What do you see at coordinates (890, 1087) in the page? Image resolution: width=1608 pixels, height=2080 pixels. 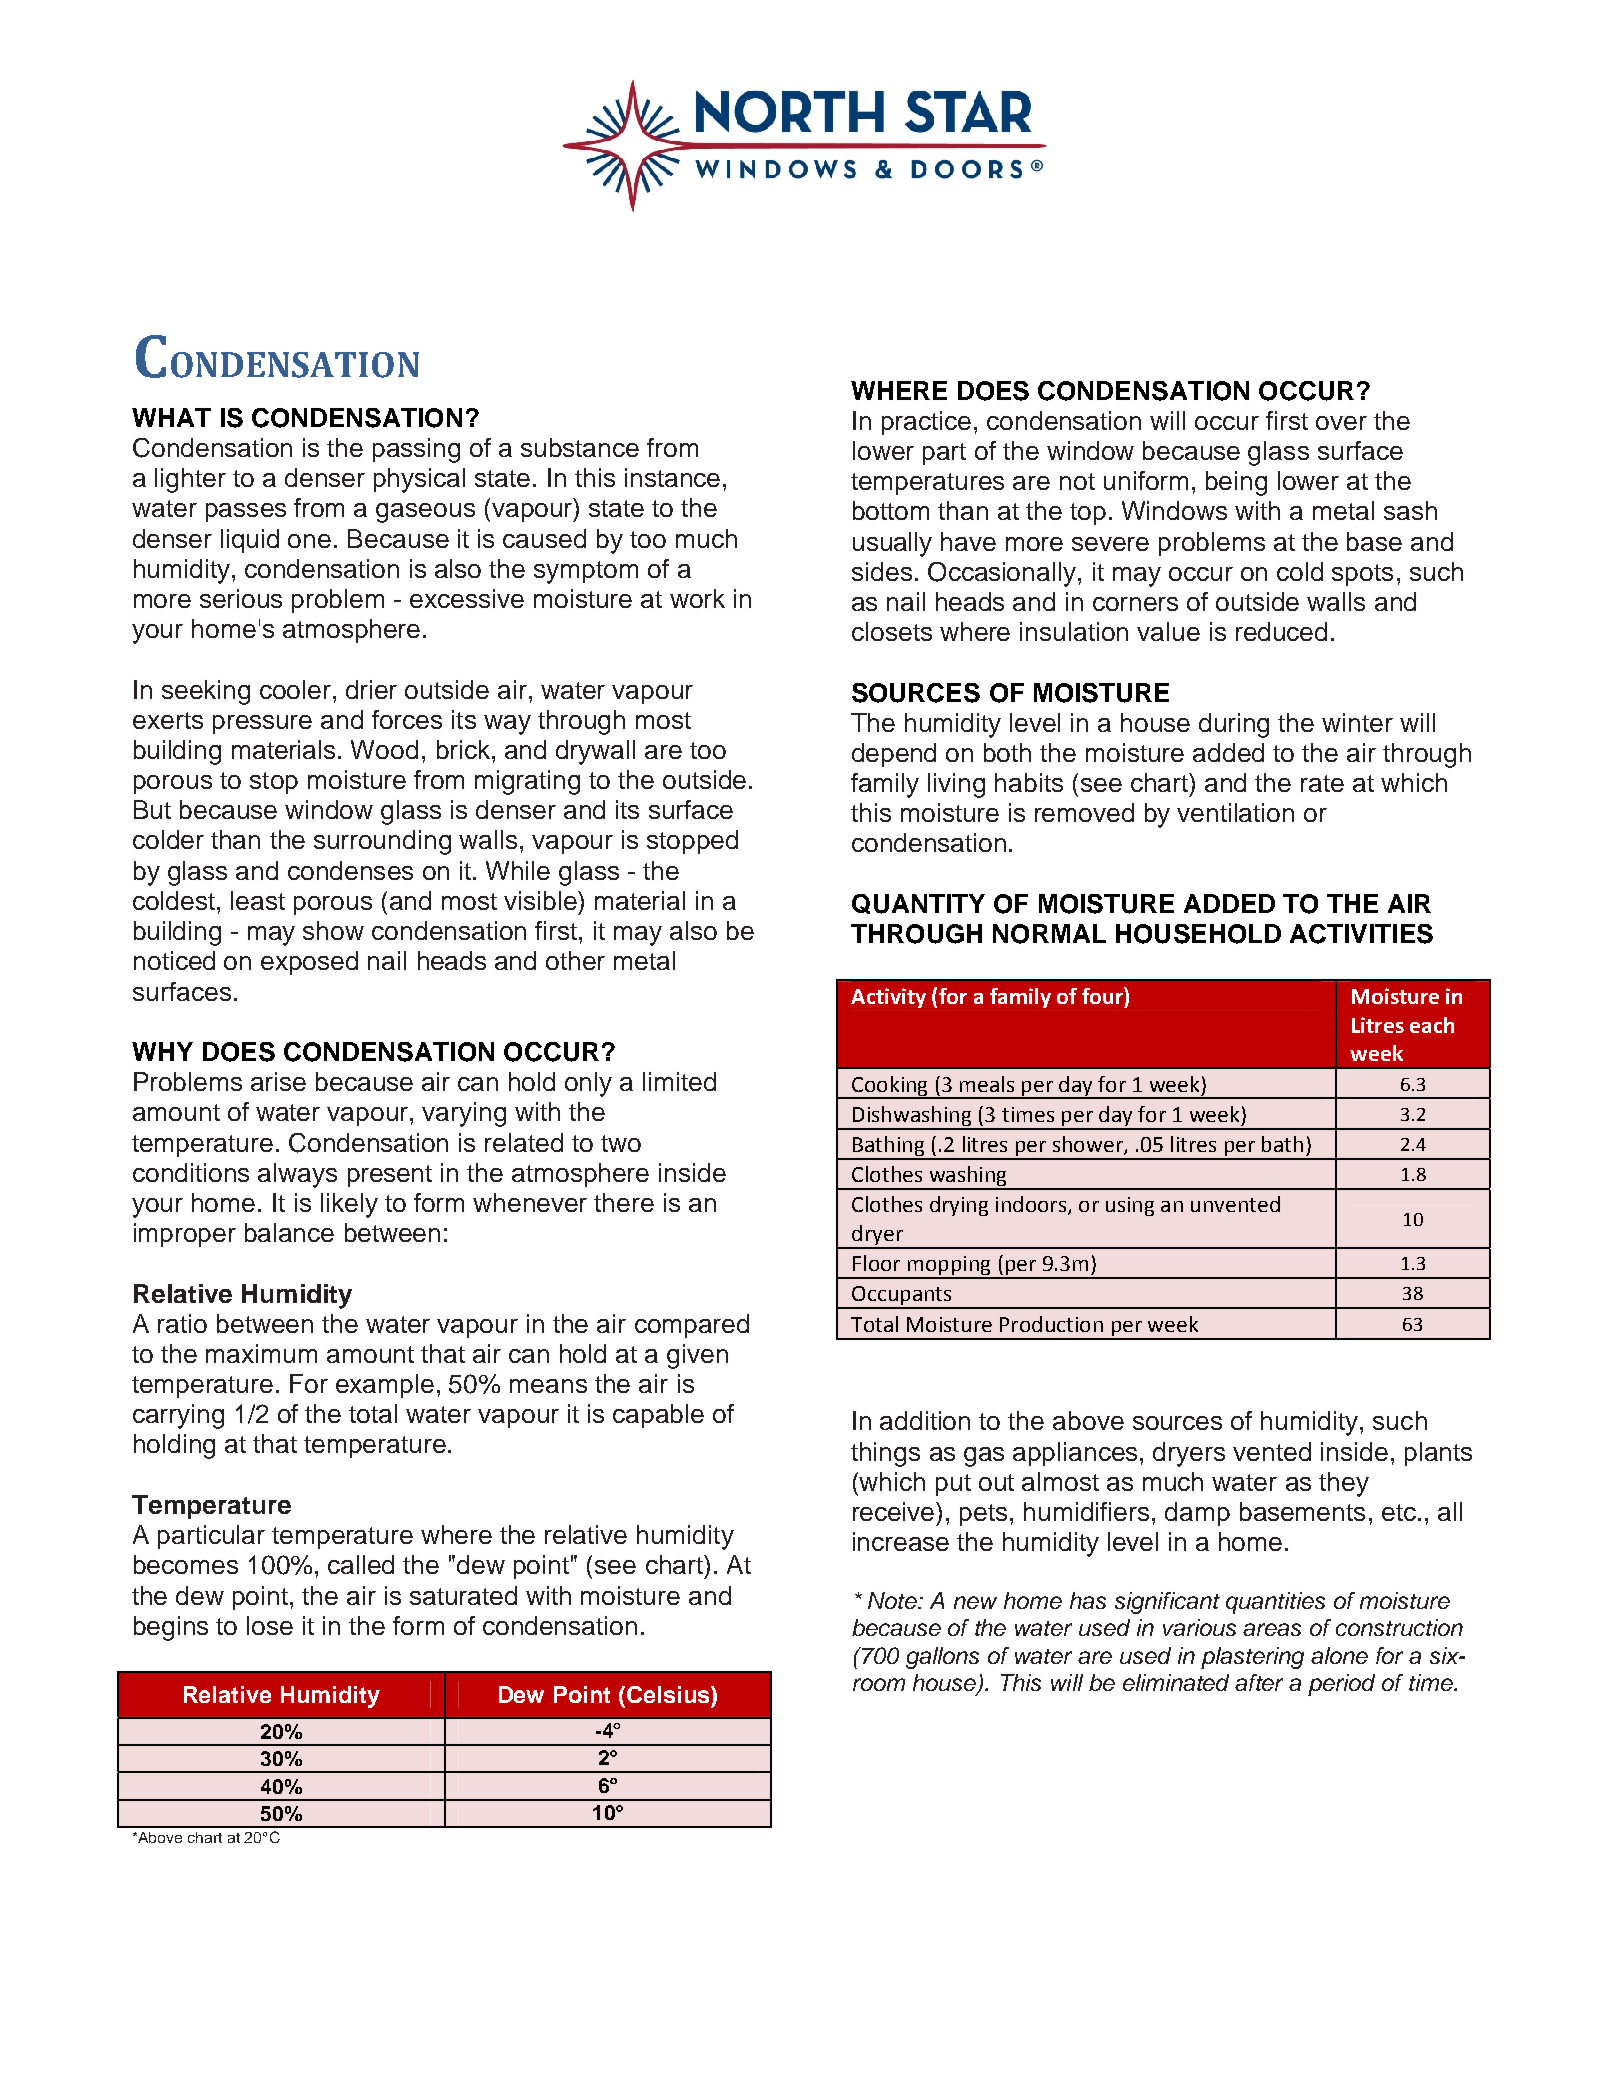 I see `Cooking` at bounding box center [890, 1087].
